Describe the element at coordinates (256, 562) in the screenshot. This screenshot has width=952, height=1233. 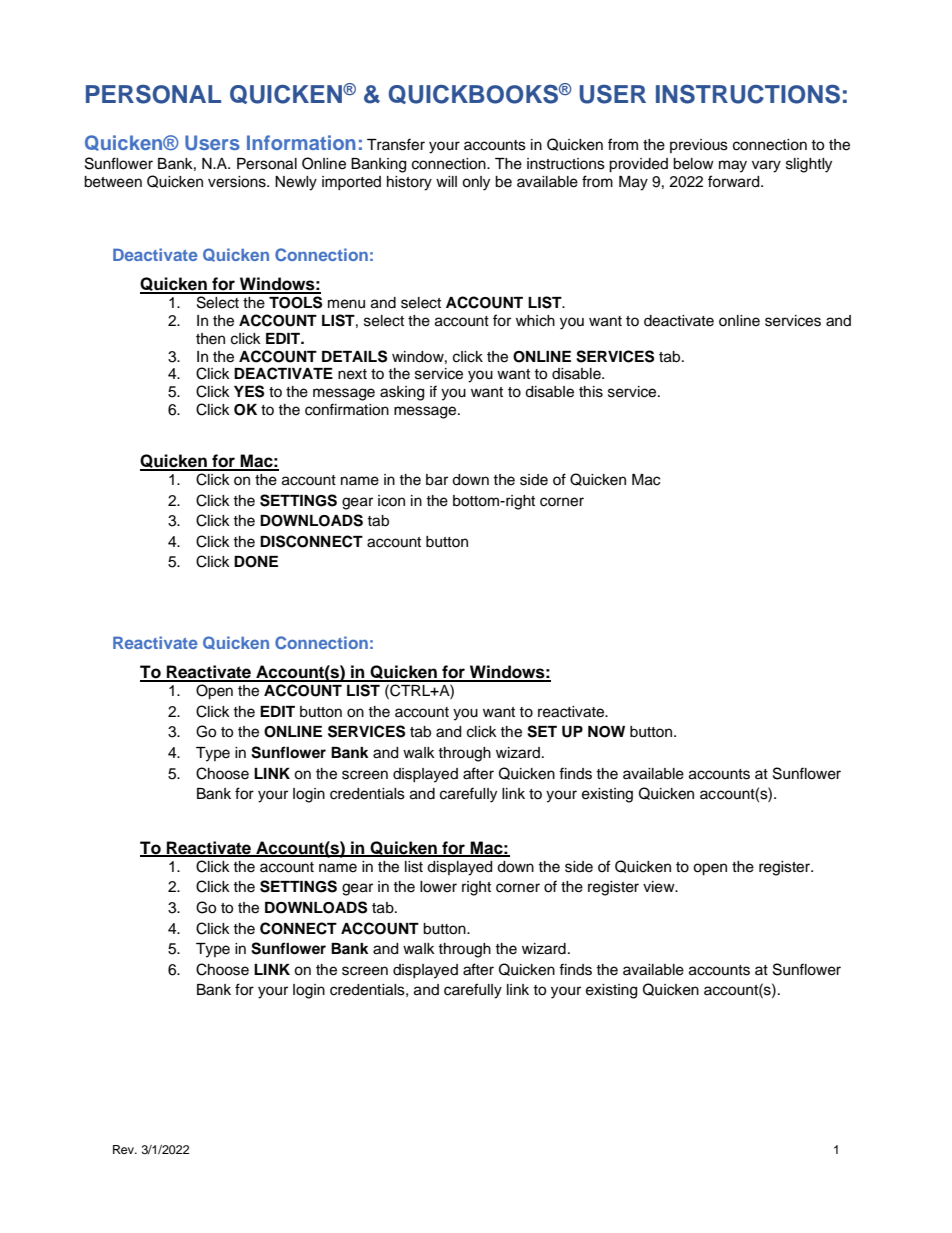
I see `DONE` at that location.
